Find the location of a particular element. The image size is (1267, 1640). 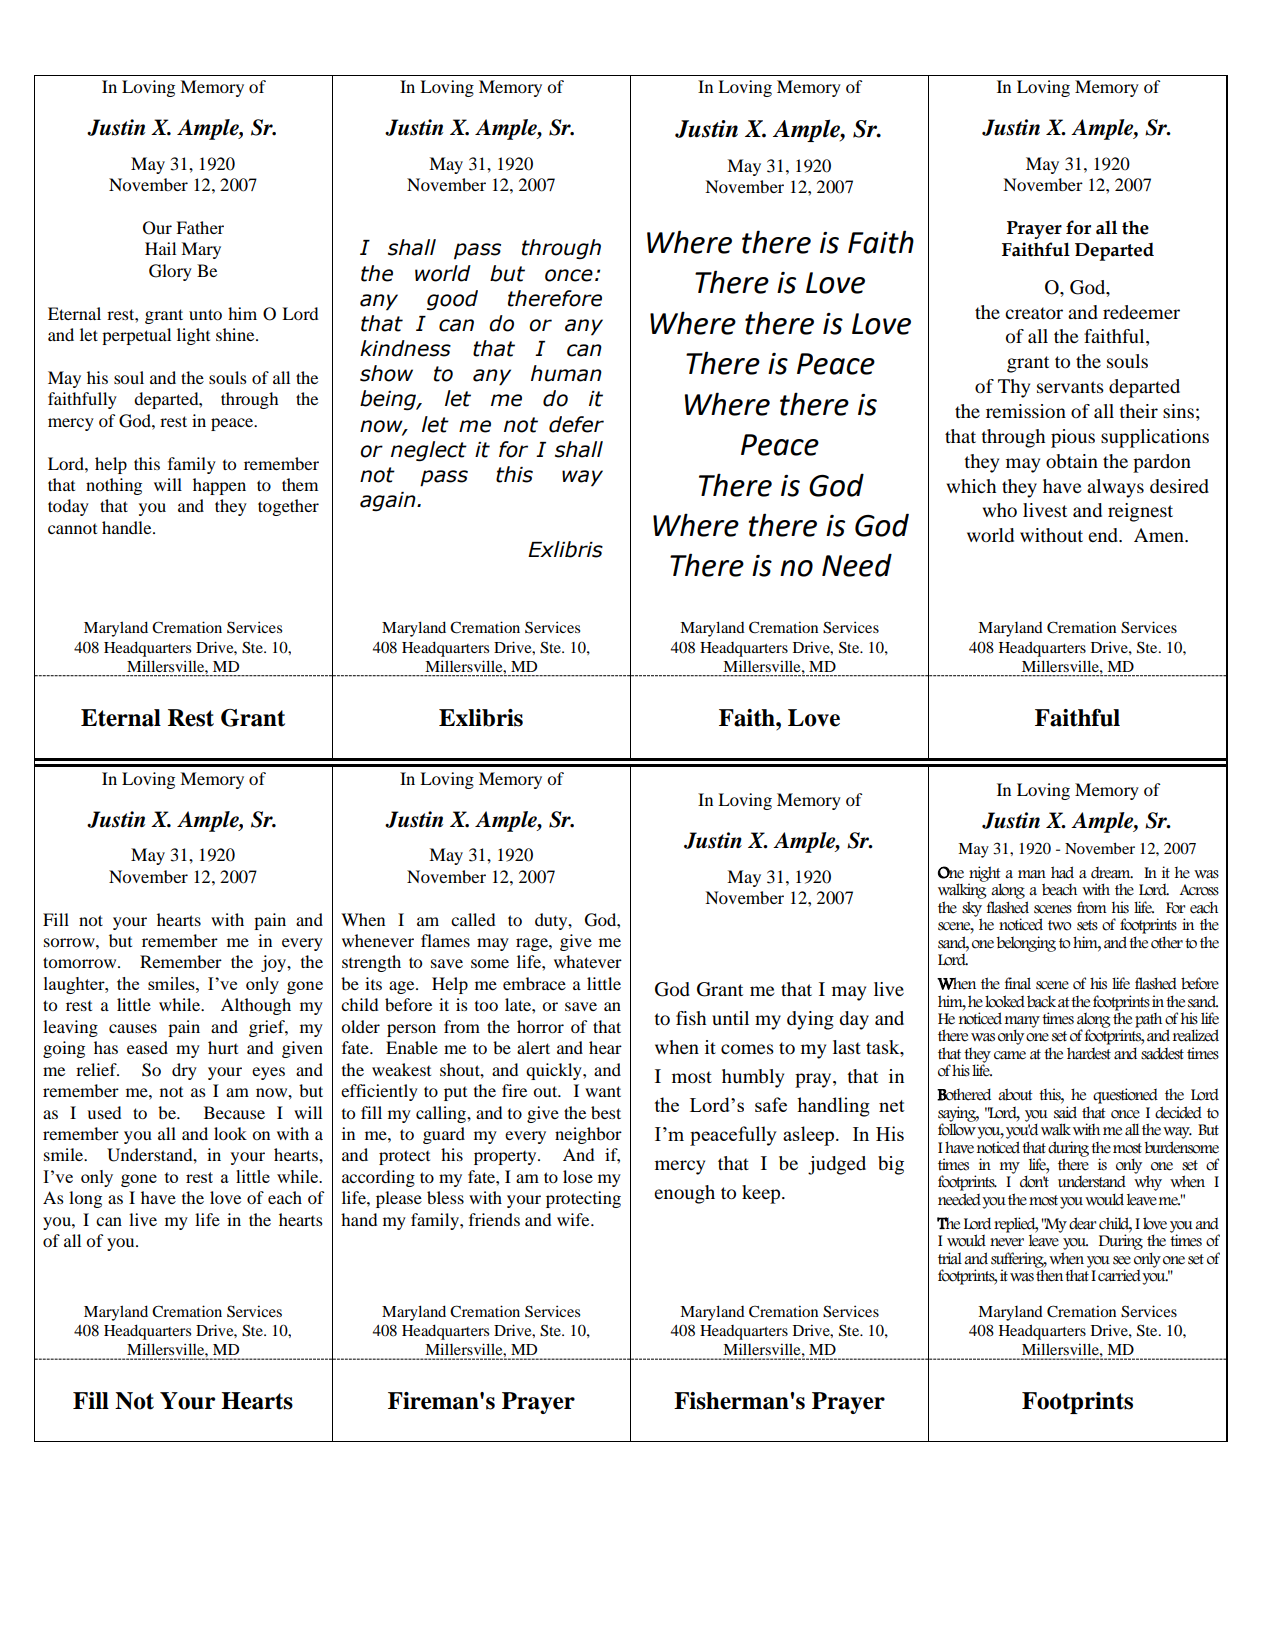

night is located at coordinates (984, 875).
